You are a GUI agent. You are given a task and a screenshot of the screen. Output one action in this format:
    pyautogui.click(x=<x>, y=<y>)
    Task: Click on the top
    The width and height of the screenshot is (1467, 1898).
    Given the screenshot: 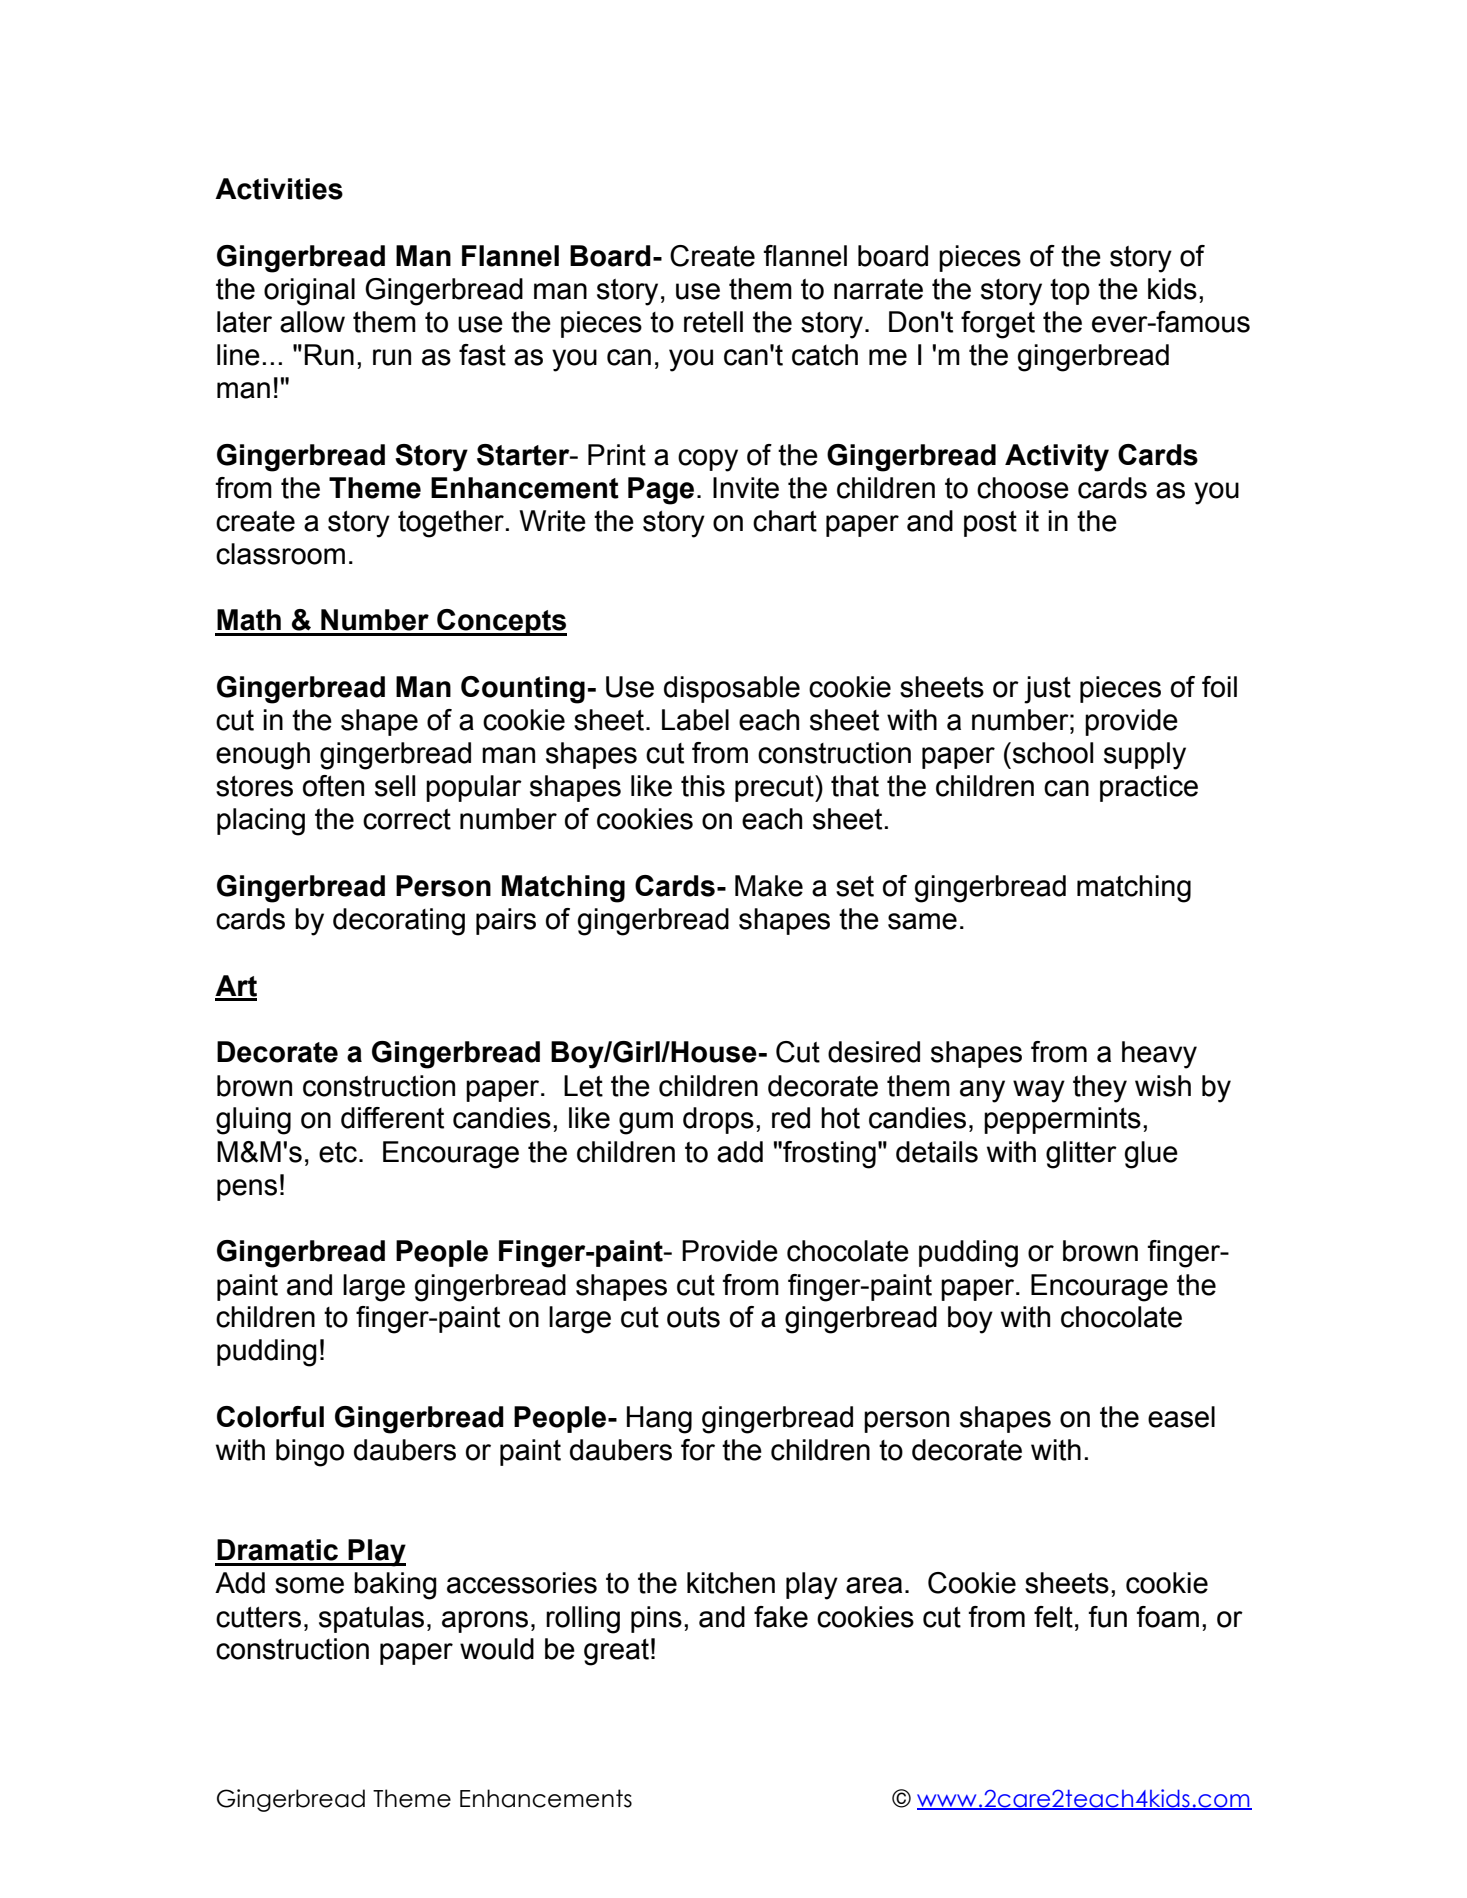 What is the action you would take?
    pyautogui.click(x=1070, y=292)
